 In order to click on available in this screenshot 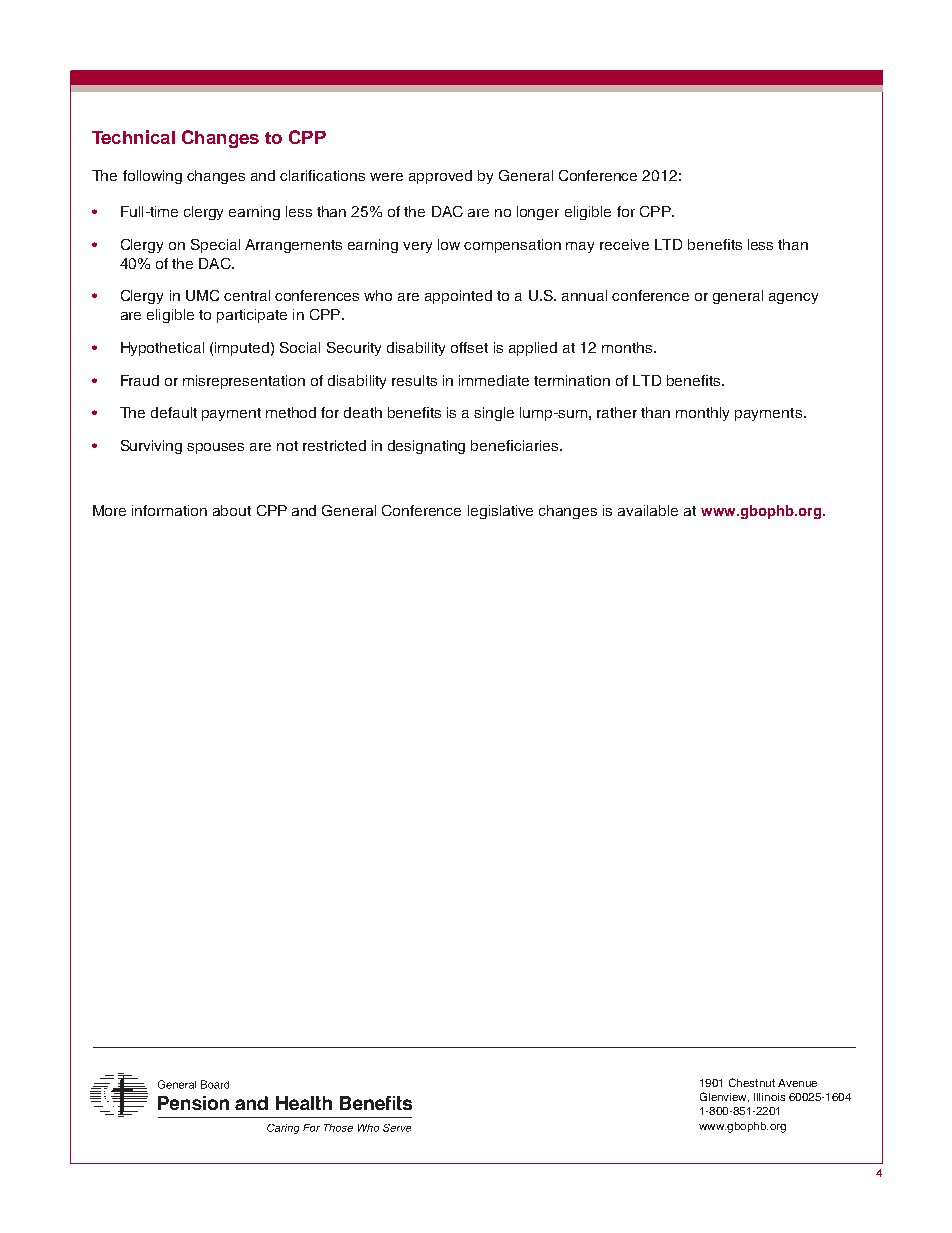, I will do `click(648, 510)`.
